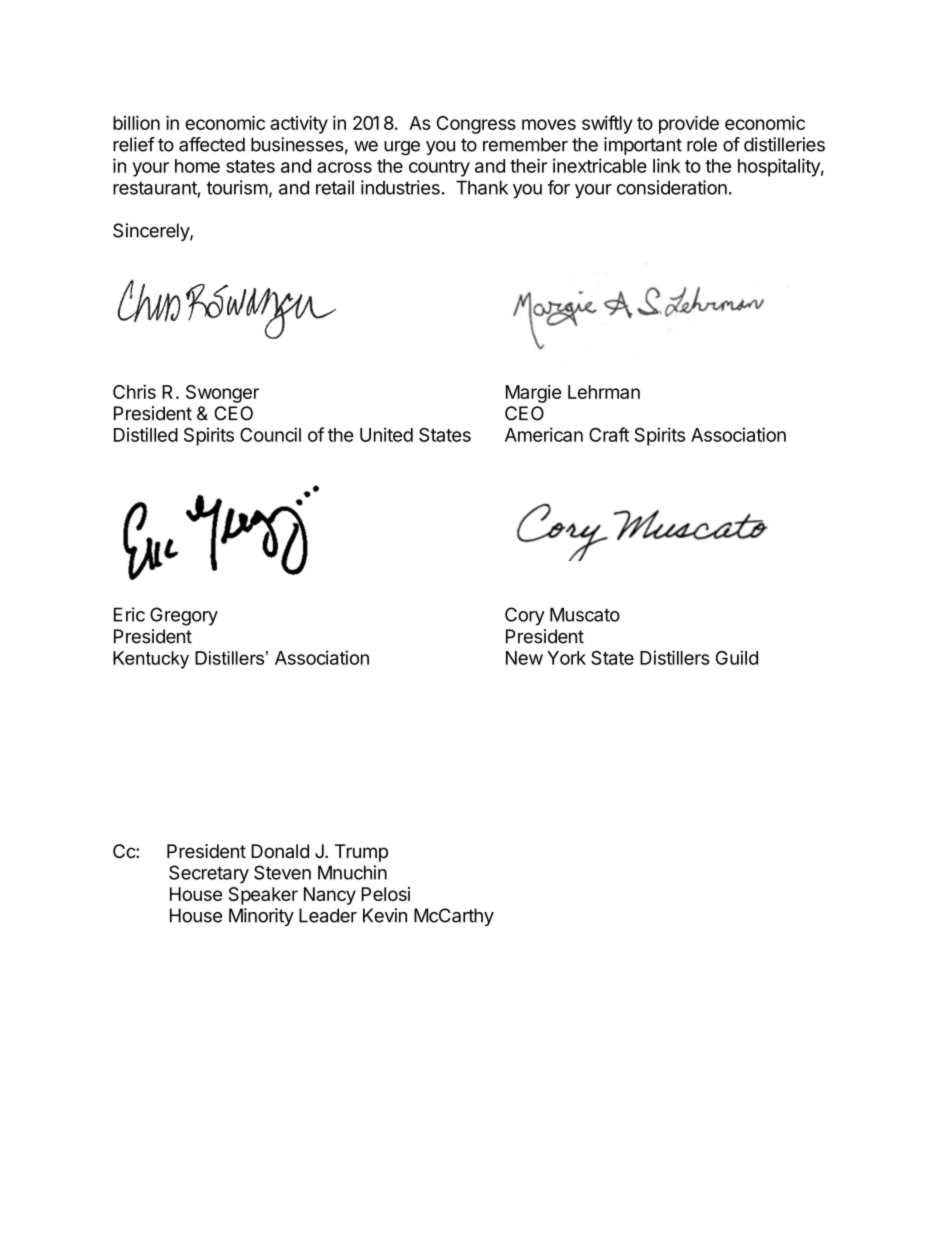  Describe the element at coordinates (386, 434) in the screenshot. I see `United` at that location.
